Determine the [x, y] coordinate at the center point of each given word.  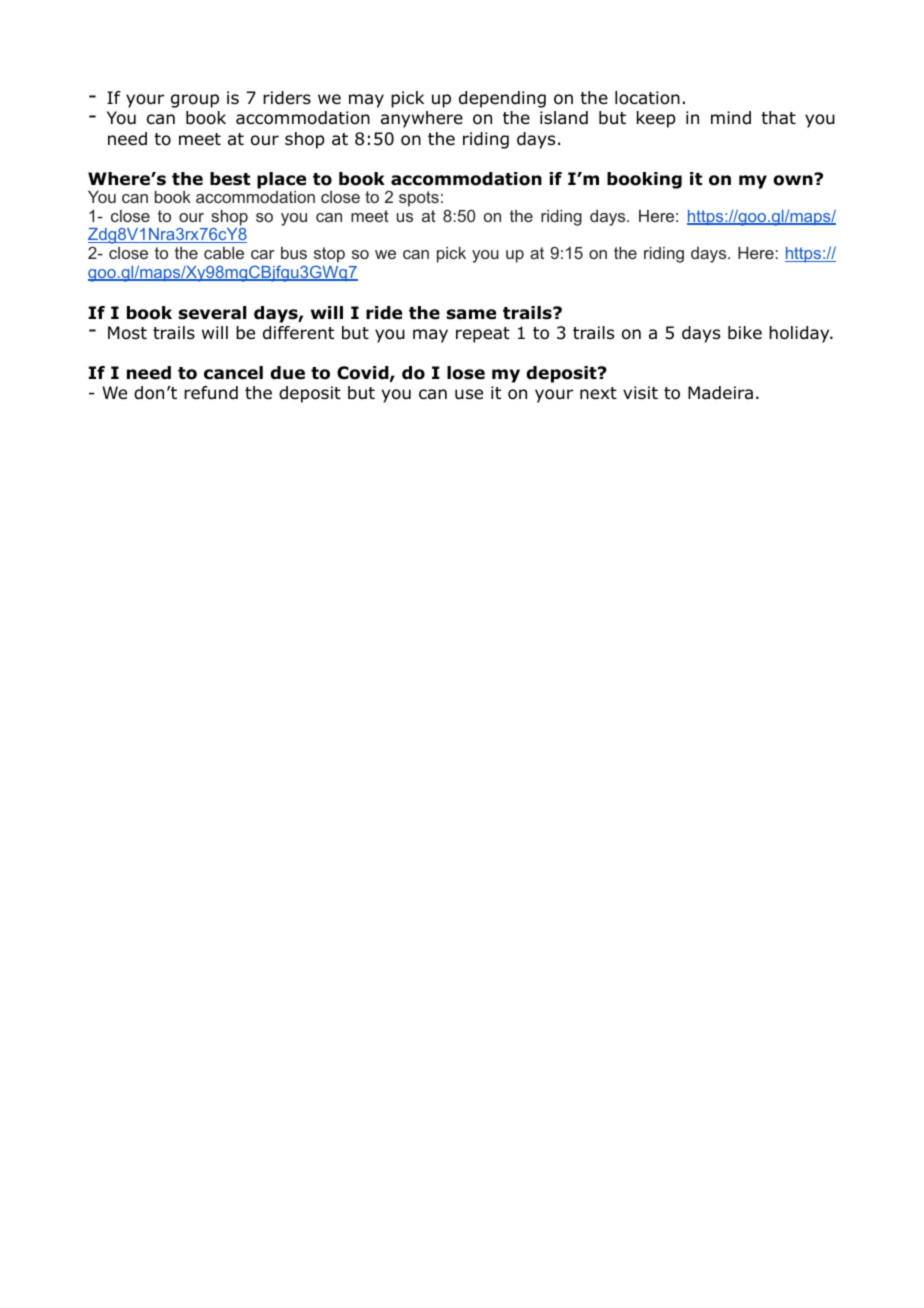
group [195, 101]
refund [211, 393]
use [469, 394]
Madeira [720, 393]
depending [502, 99]
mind [731, 118]
